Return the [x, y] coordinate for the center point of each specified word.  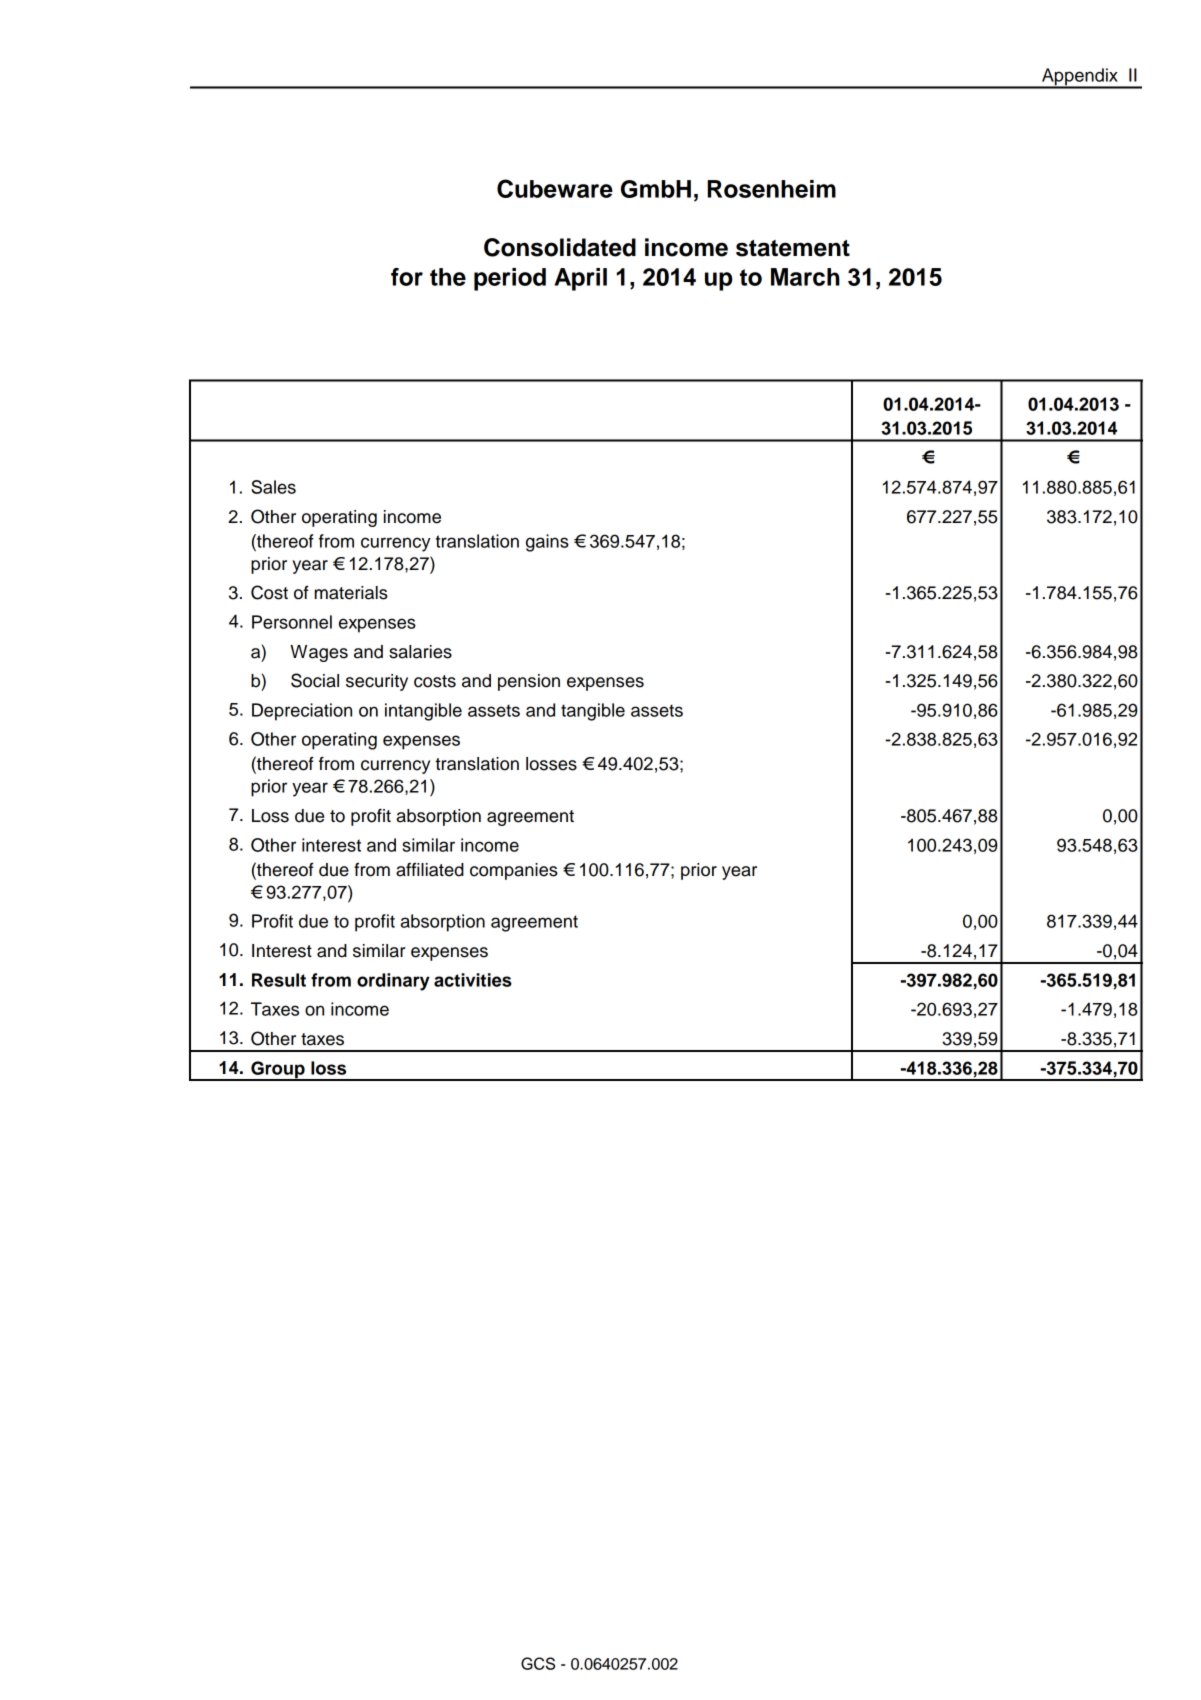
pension [529, 682]
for [407, 277]
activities [473, 980]
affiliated [430, 869]
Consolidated [560, 247]
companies [514, 871]
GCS [538, 1663]
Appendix [1080, 78]
